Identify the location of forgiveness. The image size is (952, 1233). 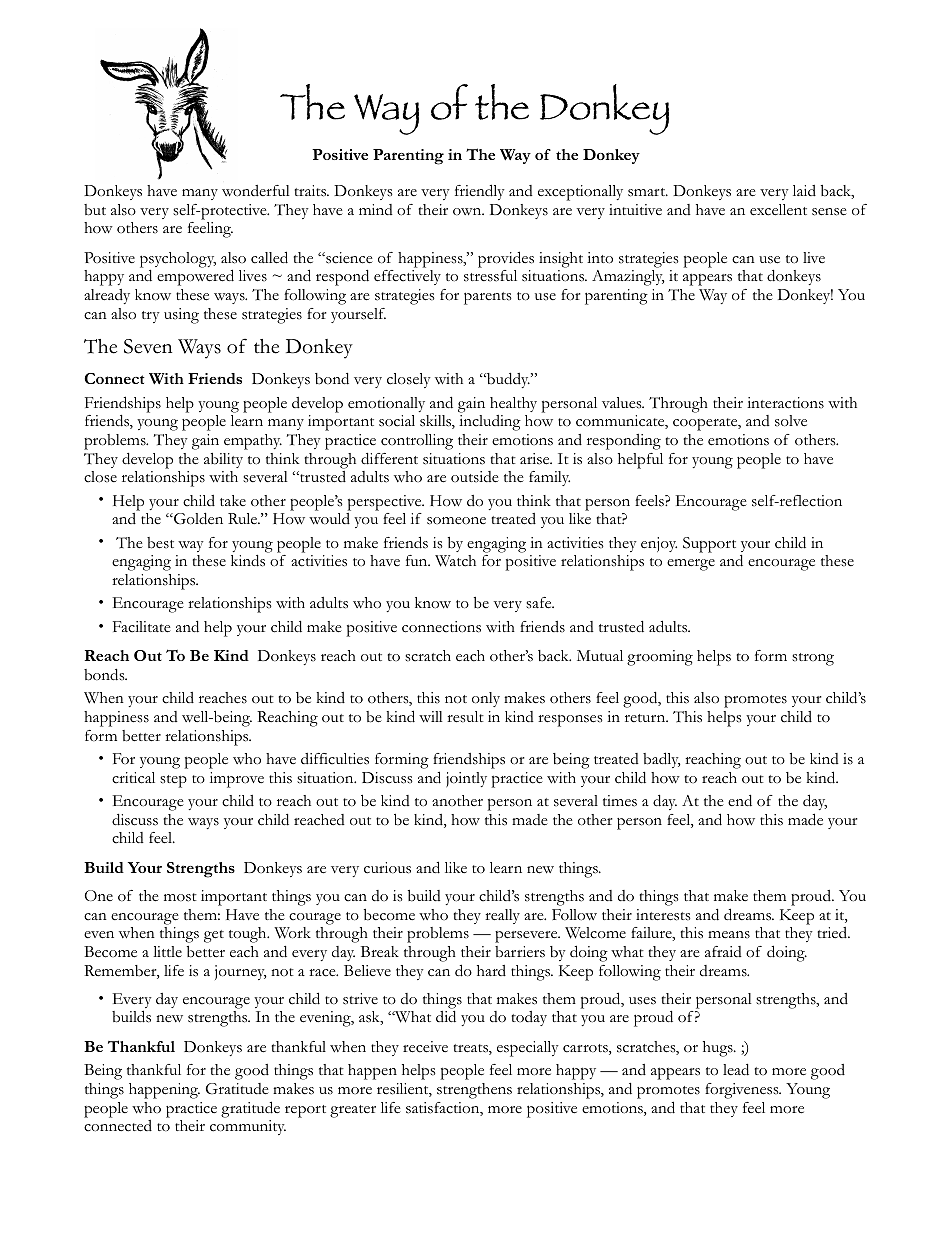
(743, 1091).
